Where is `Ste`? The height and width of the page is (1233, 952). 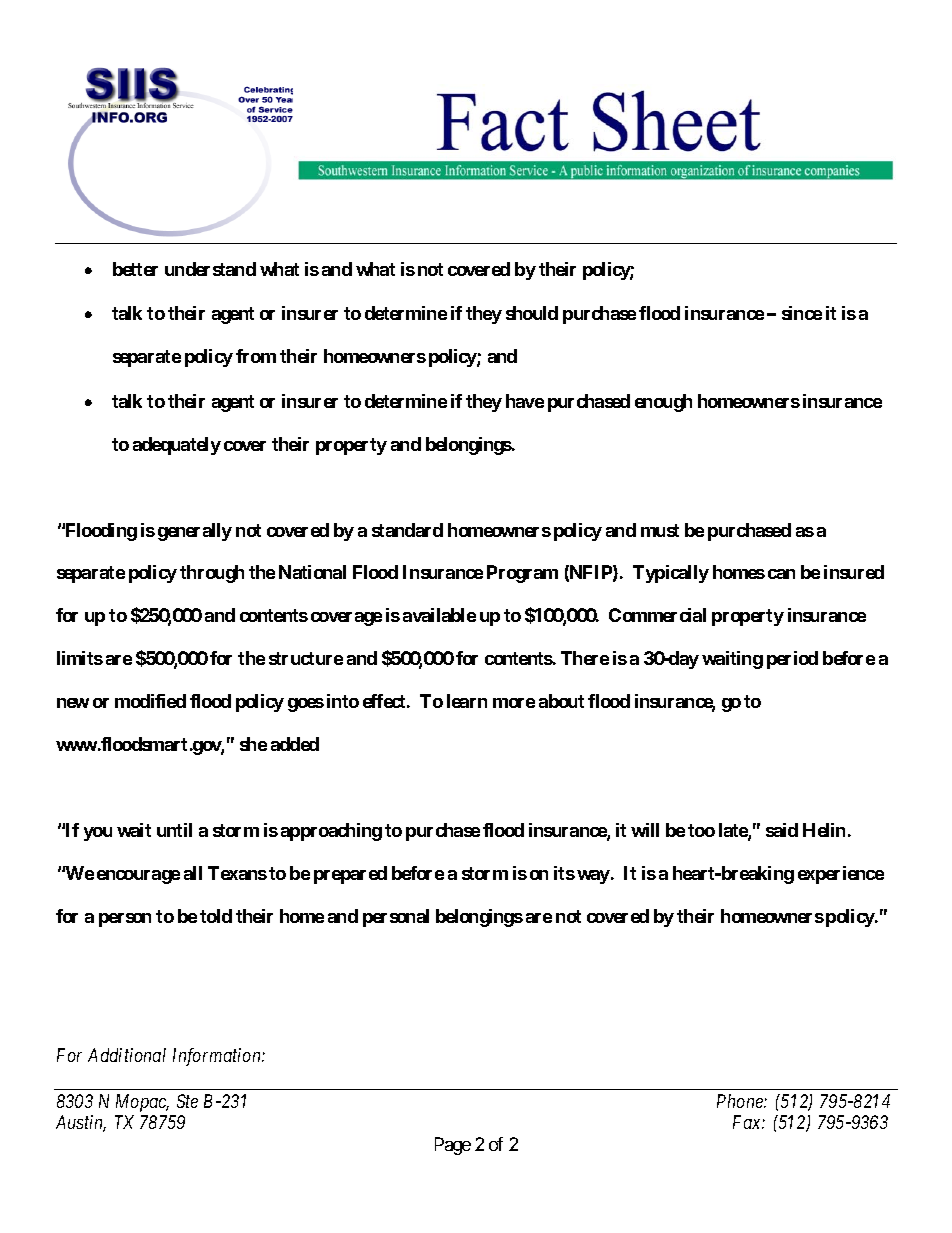 Ste is located at coordinates (187, 1101).
